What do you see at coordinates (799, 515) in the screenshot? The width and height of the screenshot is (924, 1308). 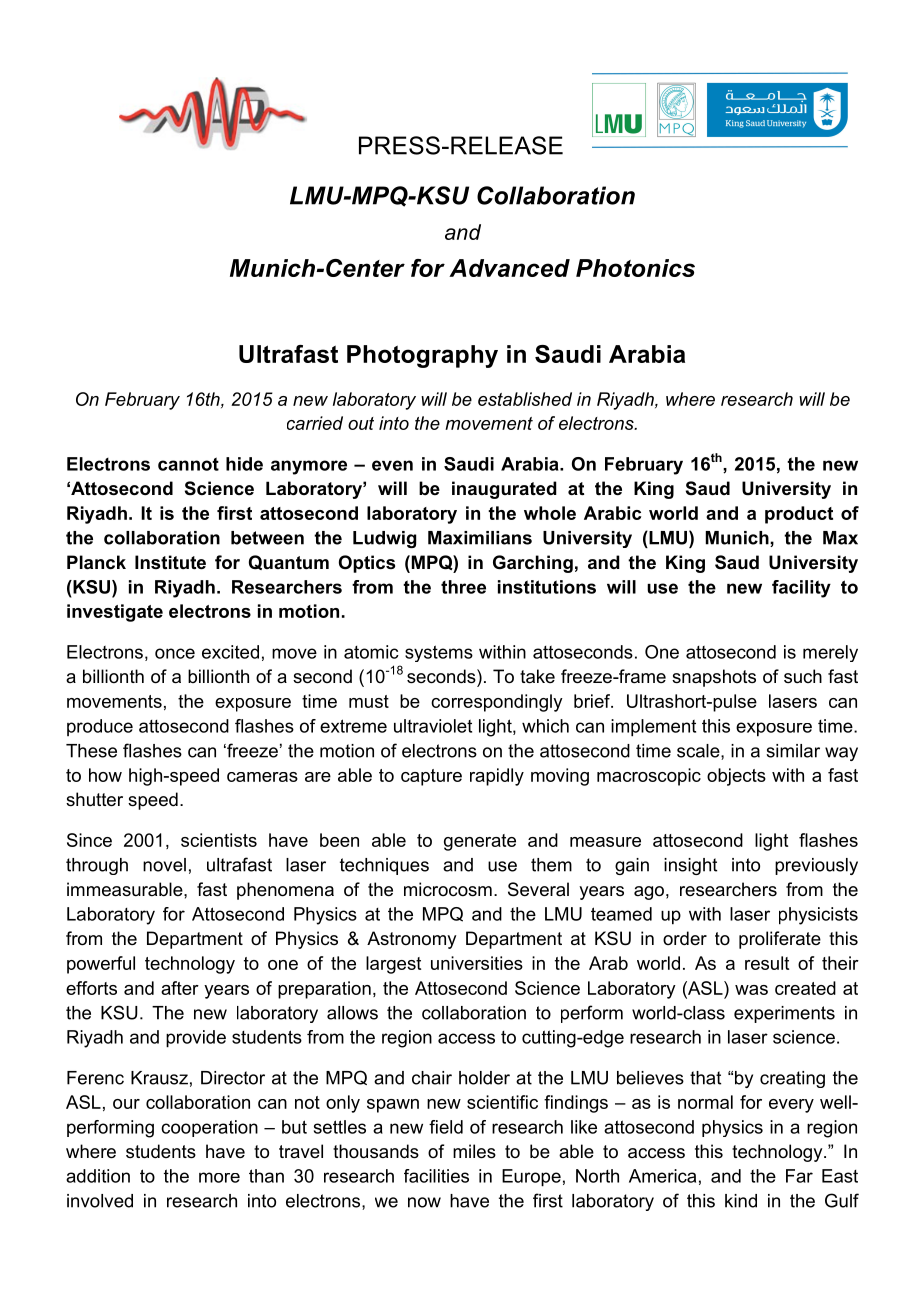 I see `product` at bounding box center [799, 515].
